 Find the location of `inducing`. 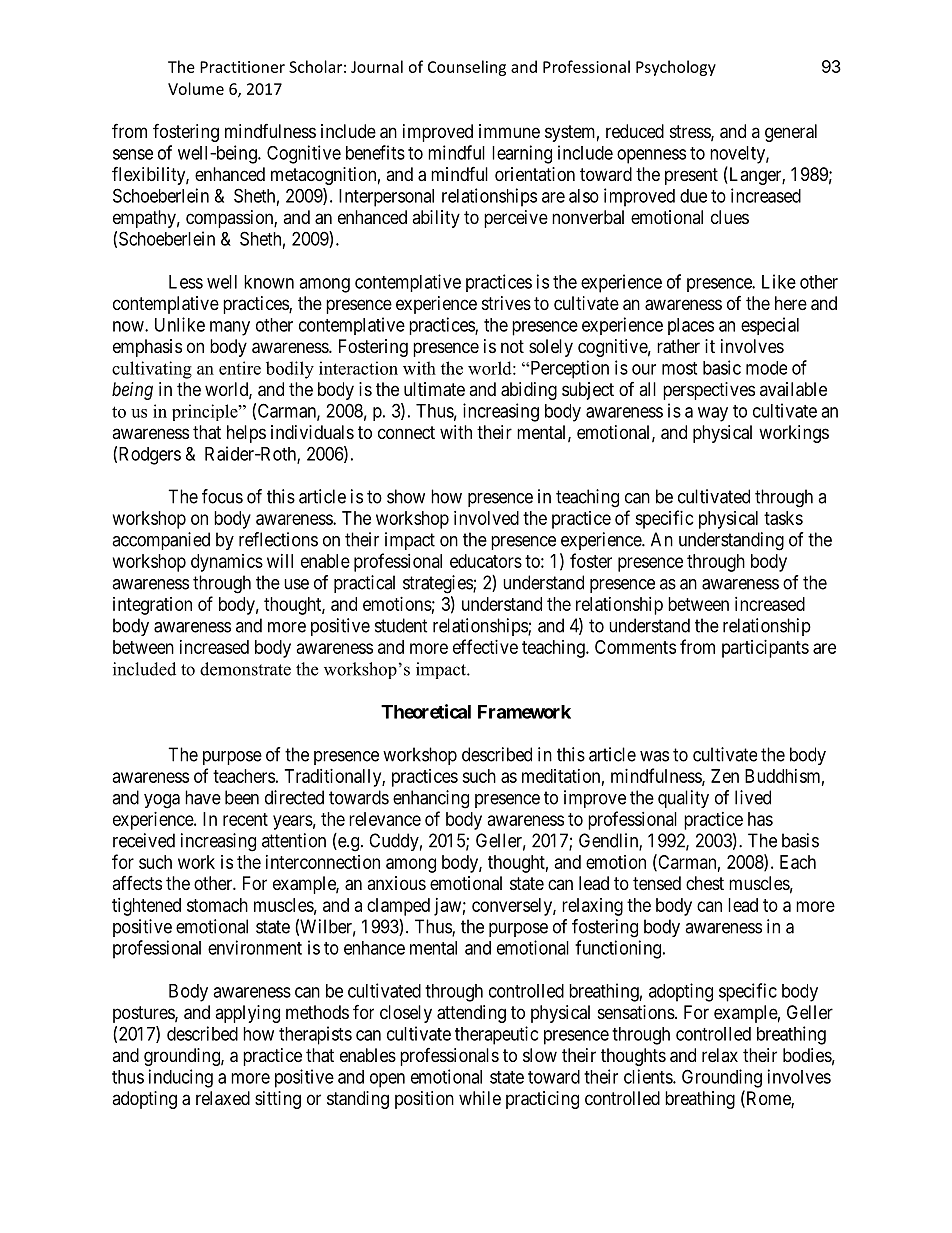

inducing is located at coordinates (181, 1078).
